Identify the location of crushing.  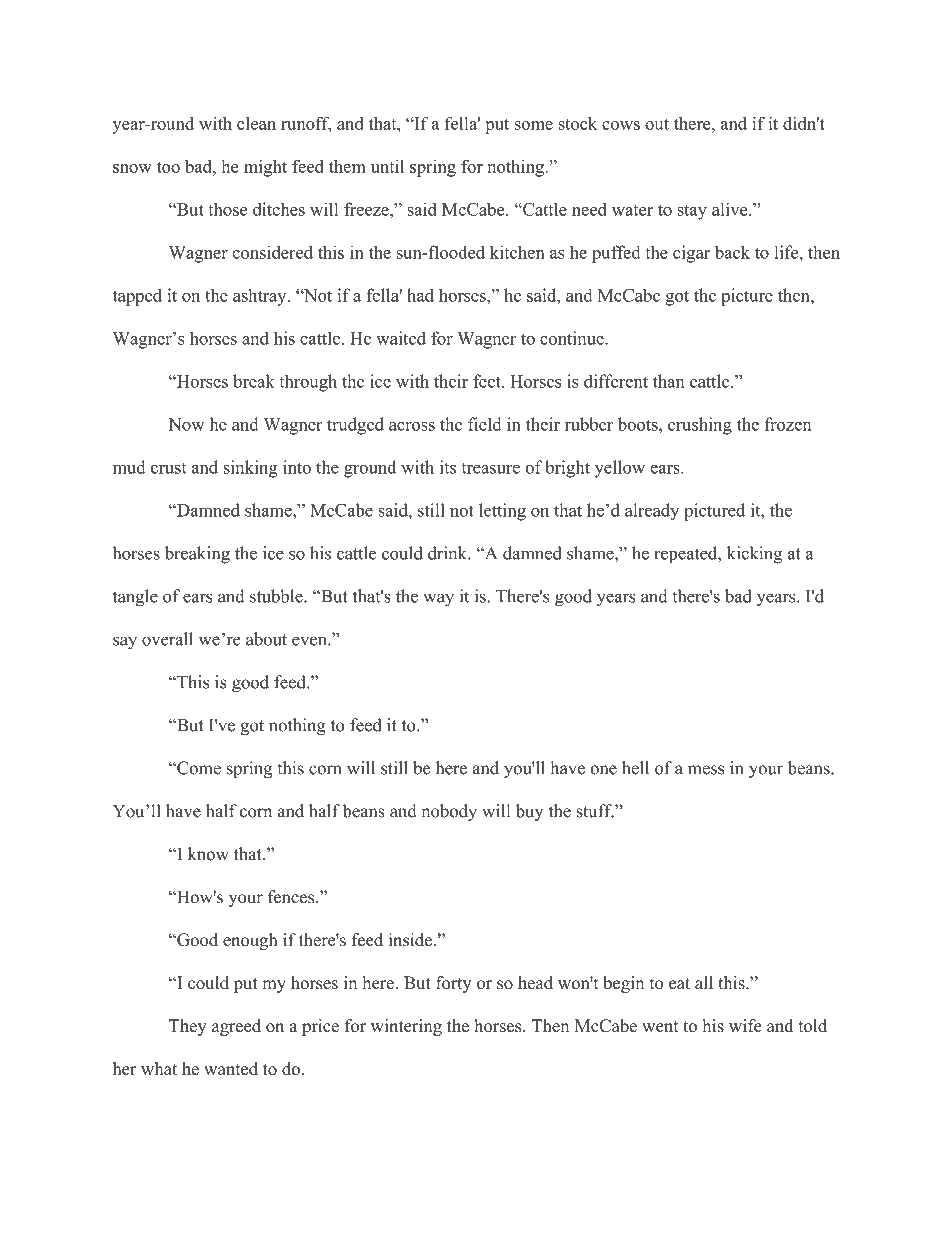
(700, 426).
